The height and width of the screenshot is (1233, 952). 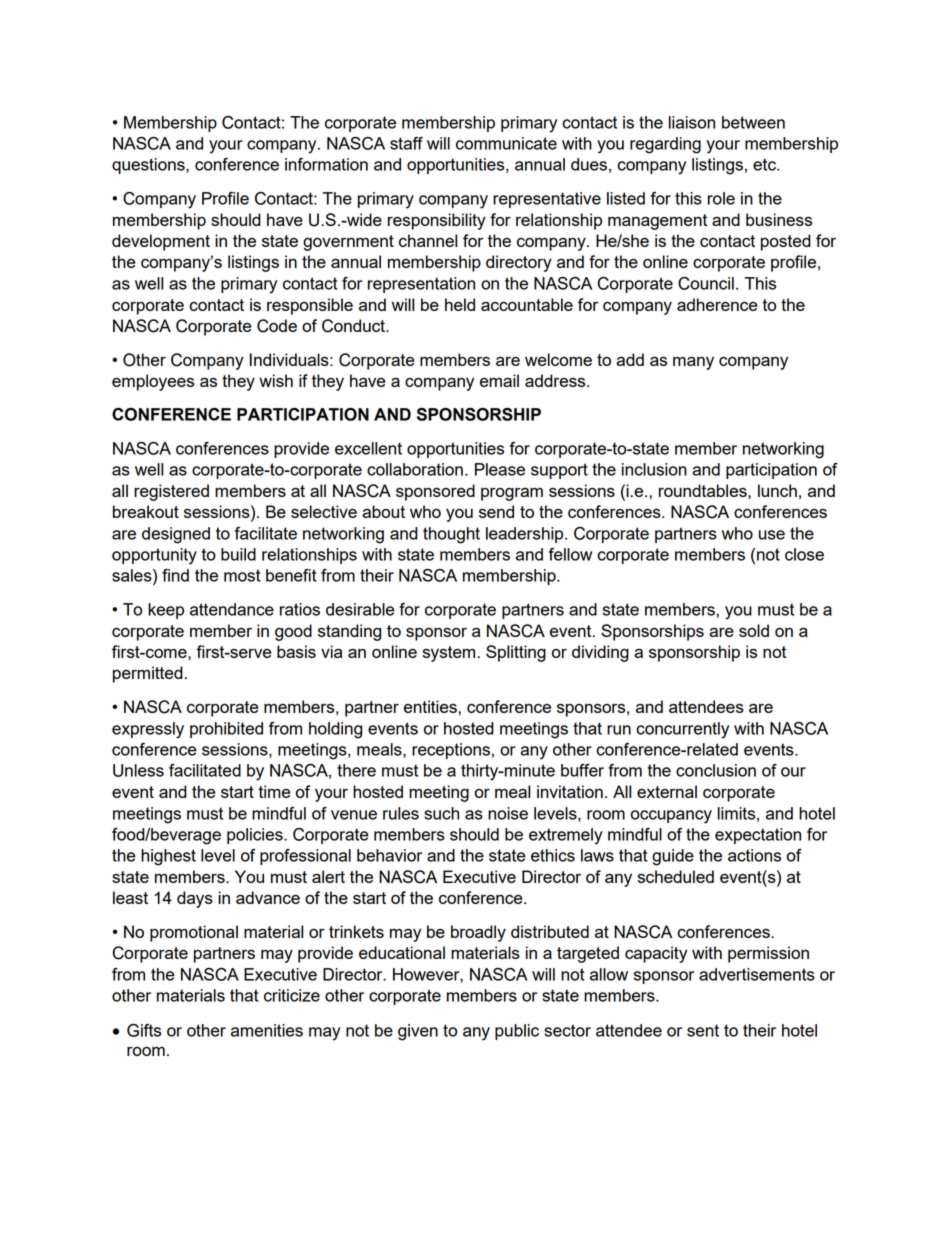 What do you see at coordinates (506, 143) in the screenshot?
I see `communicate` at bounding box center [506, 143].
